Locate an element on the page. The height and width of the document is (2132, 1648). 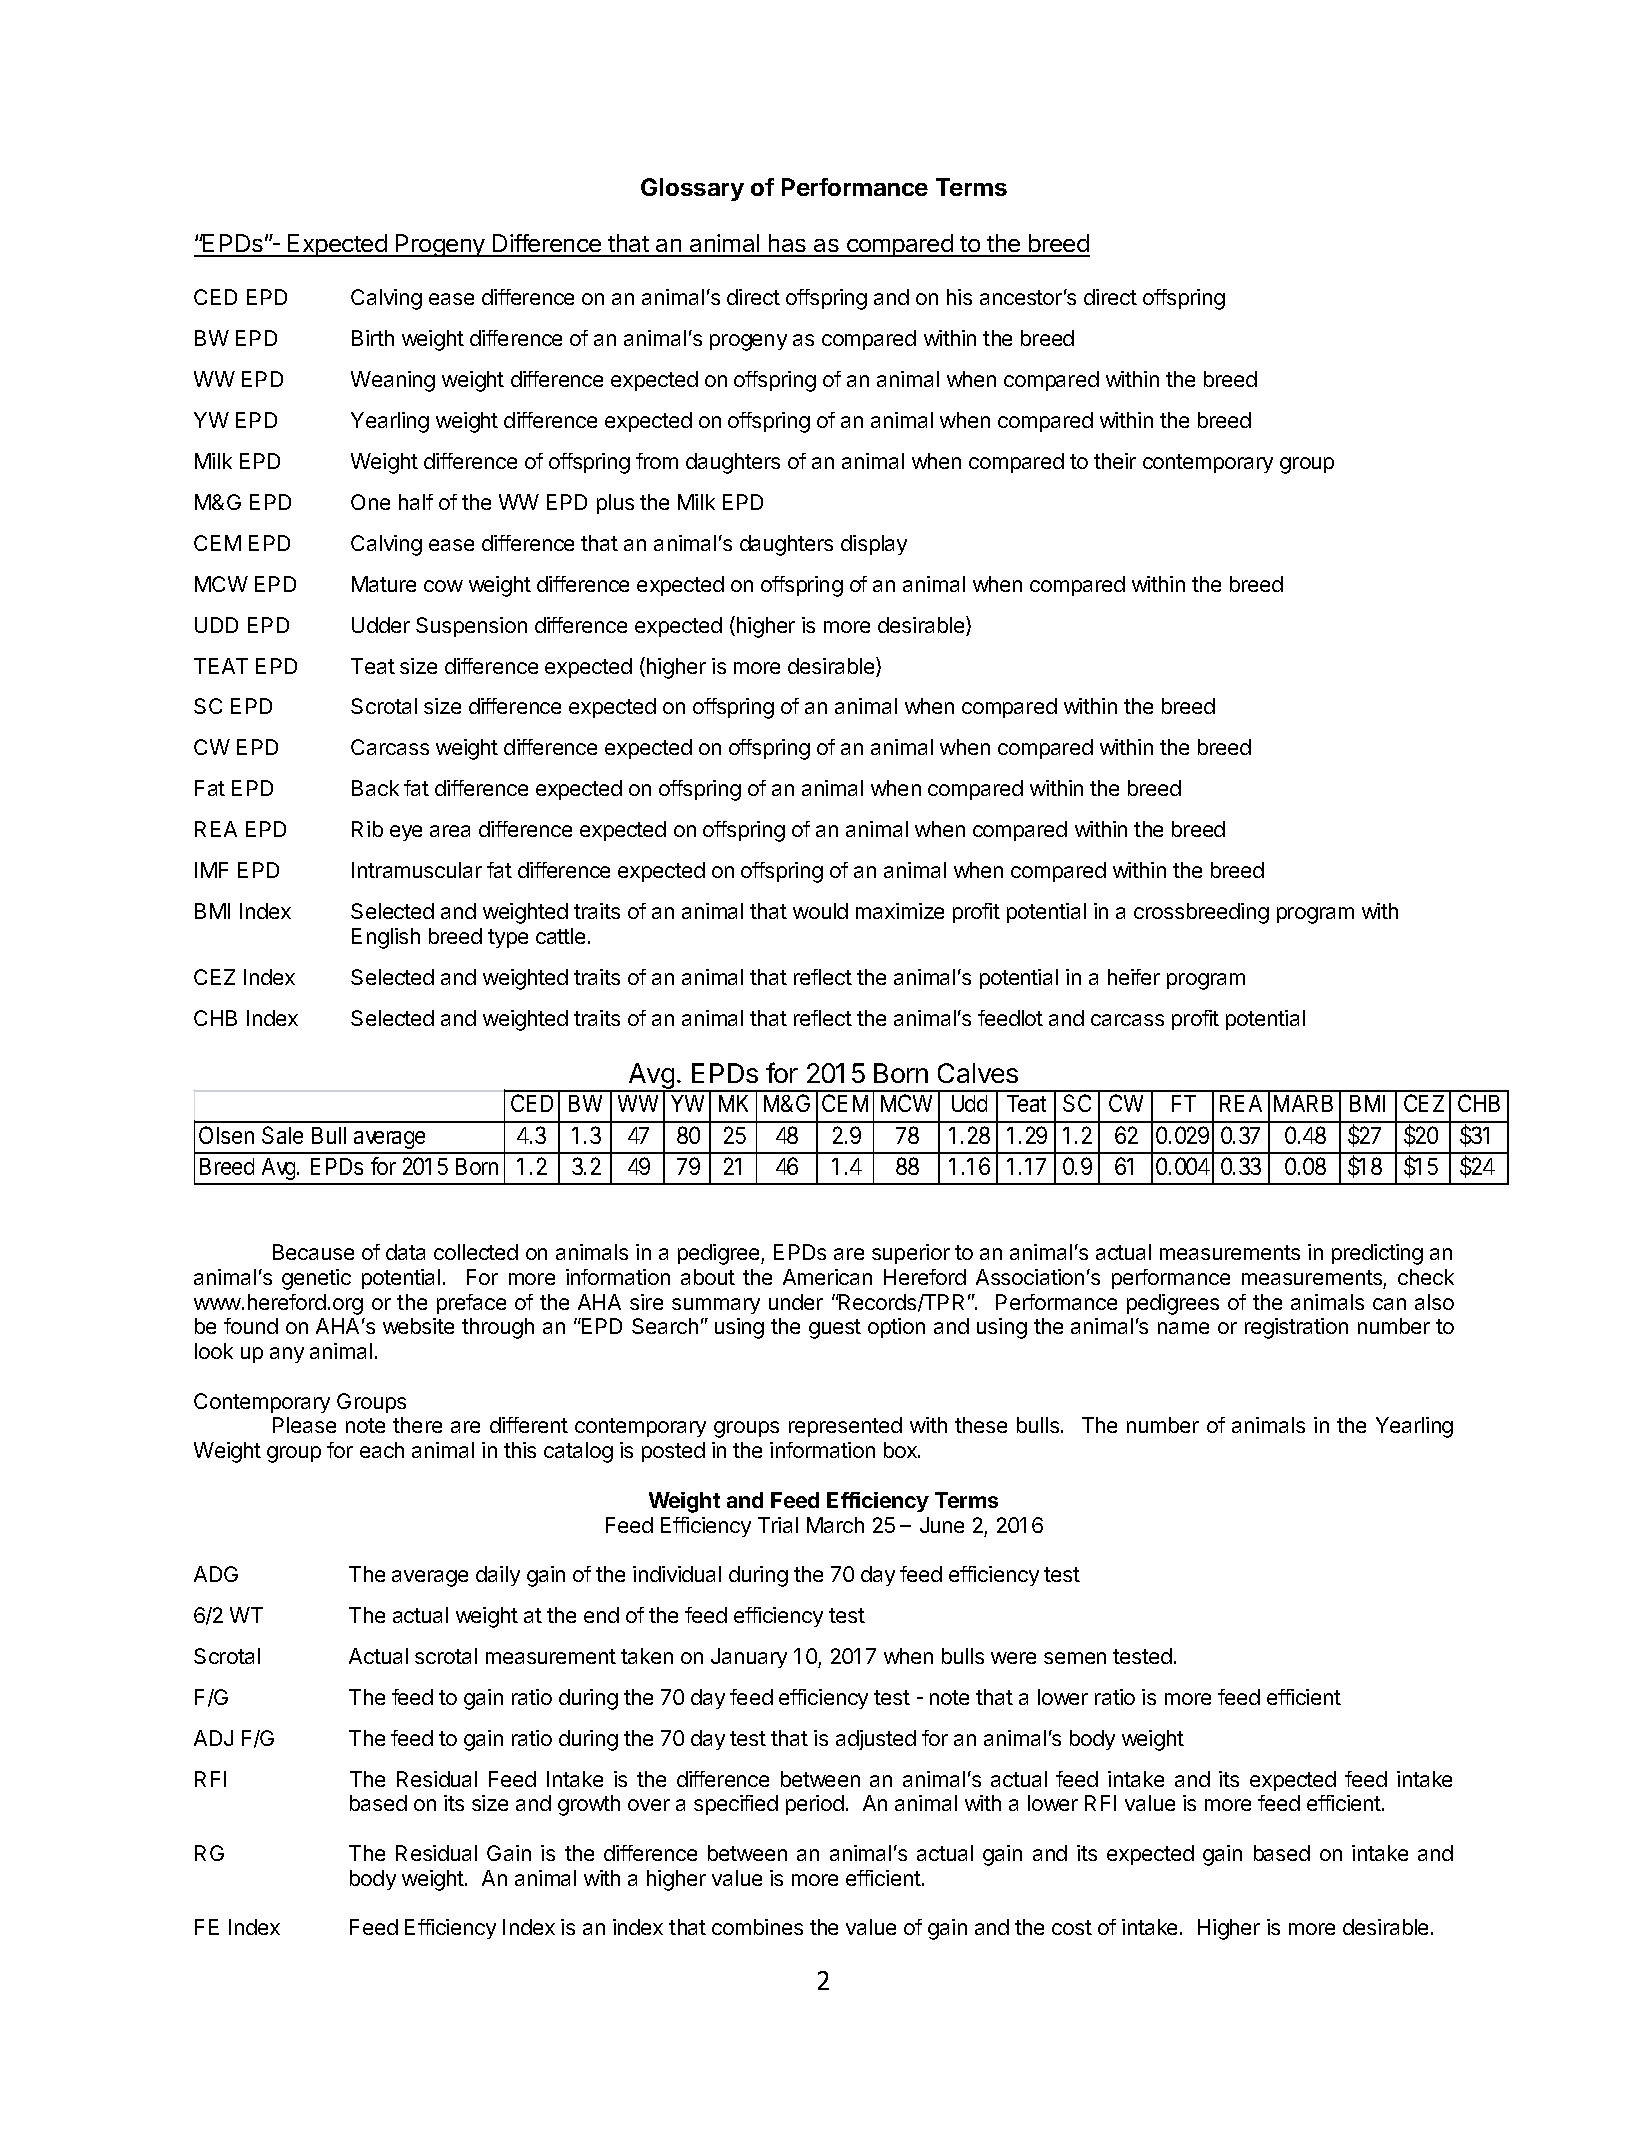
guest is located at coordinates (835, 1329).
